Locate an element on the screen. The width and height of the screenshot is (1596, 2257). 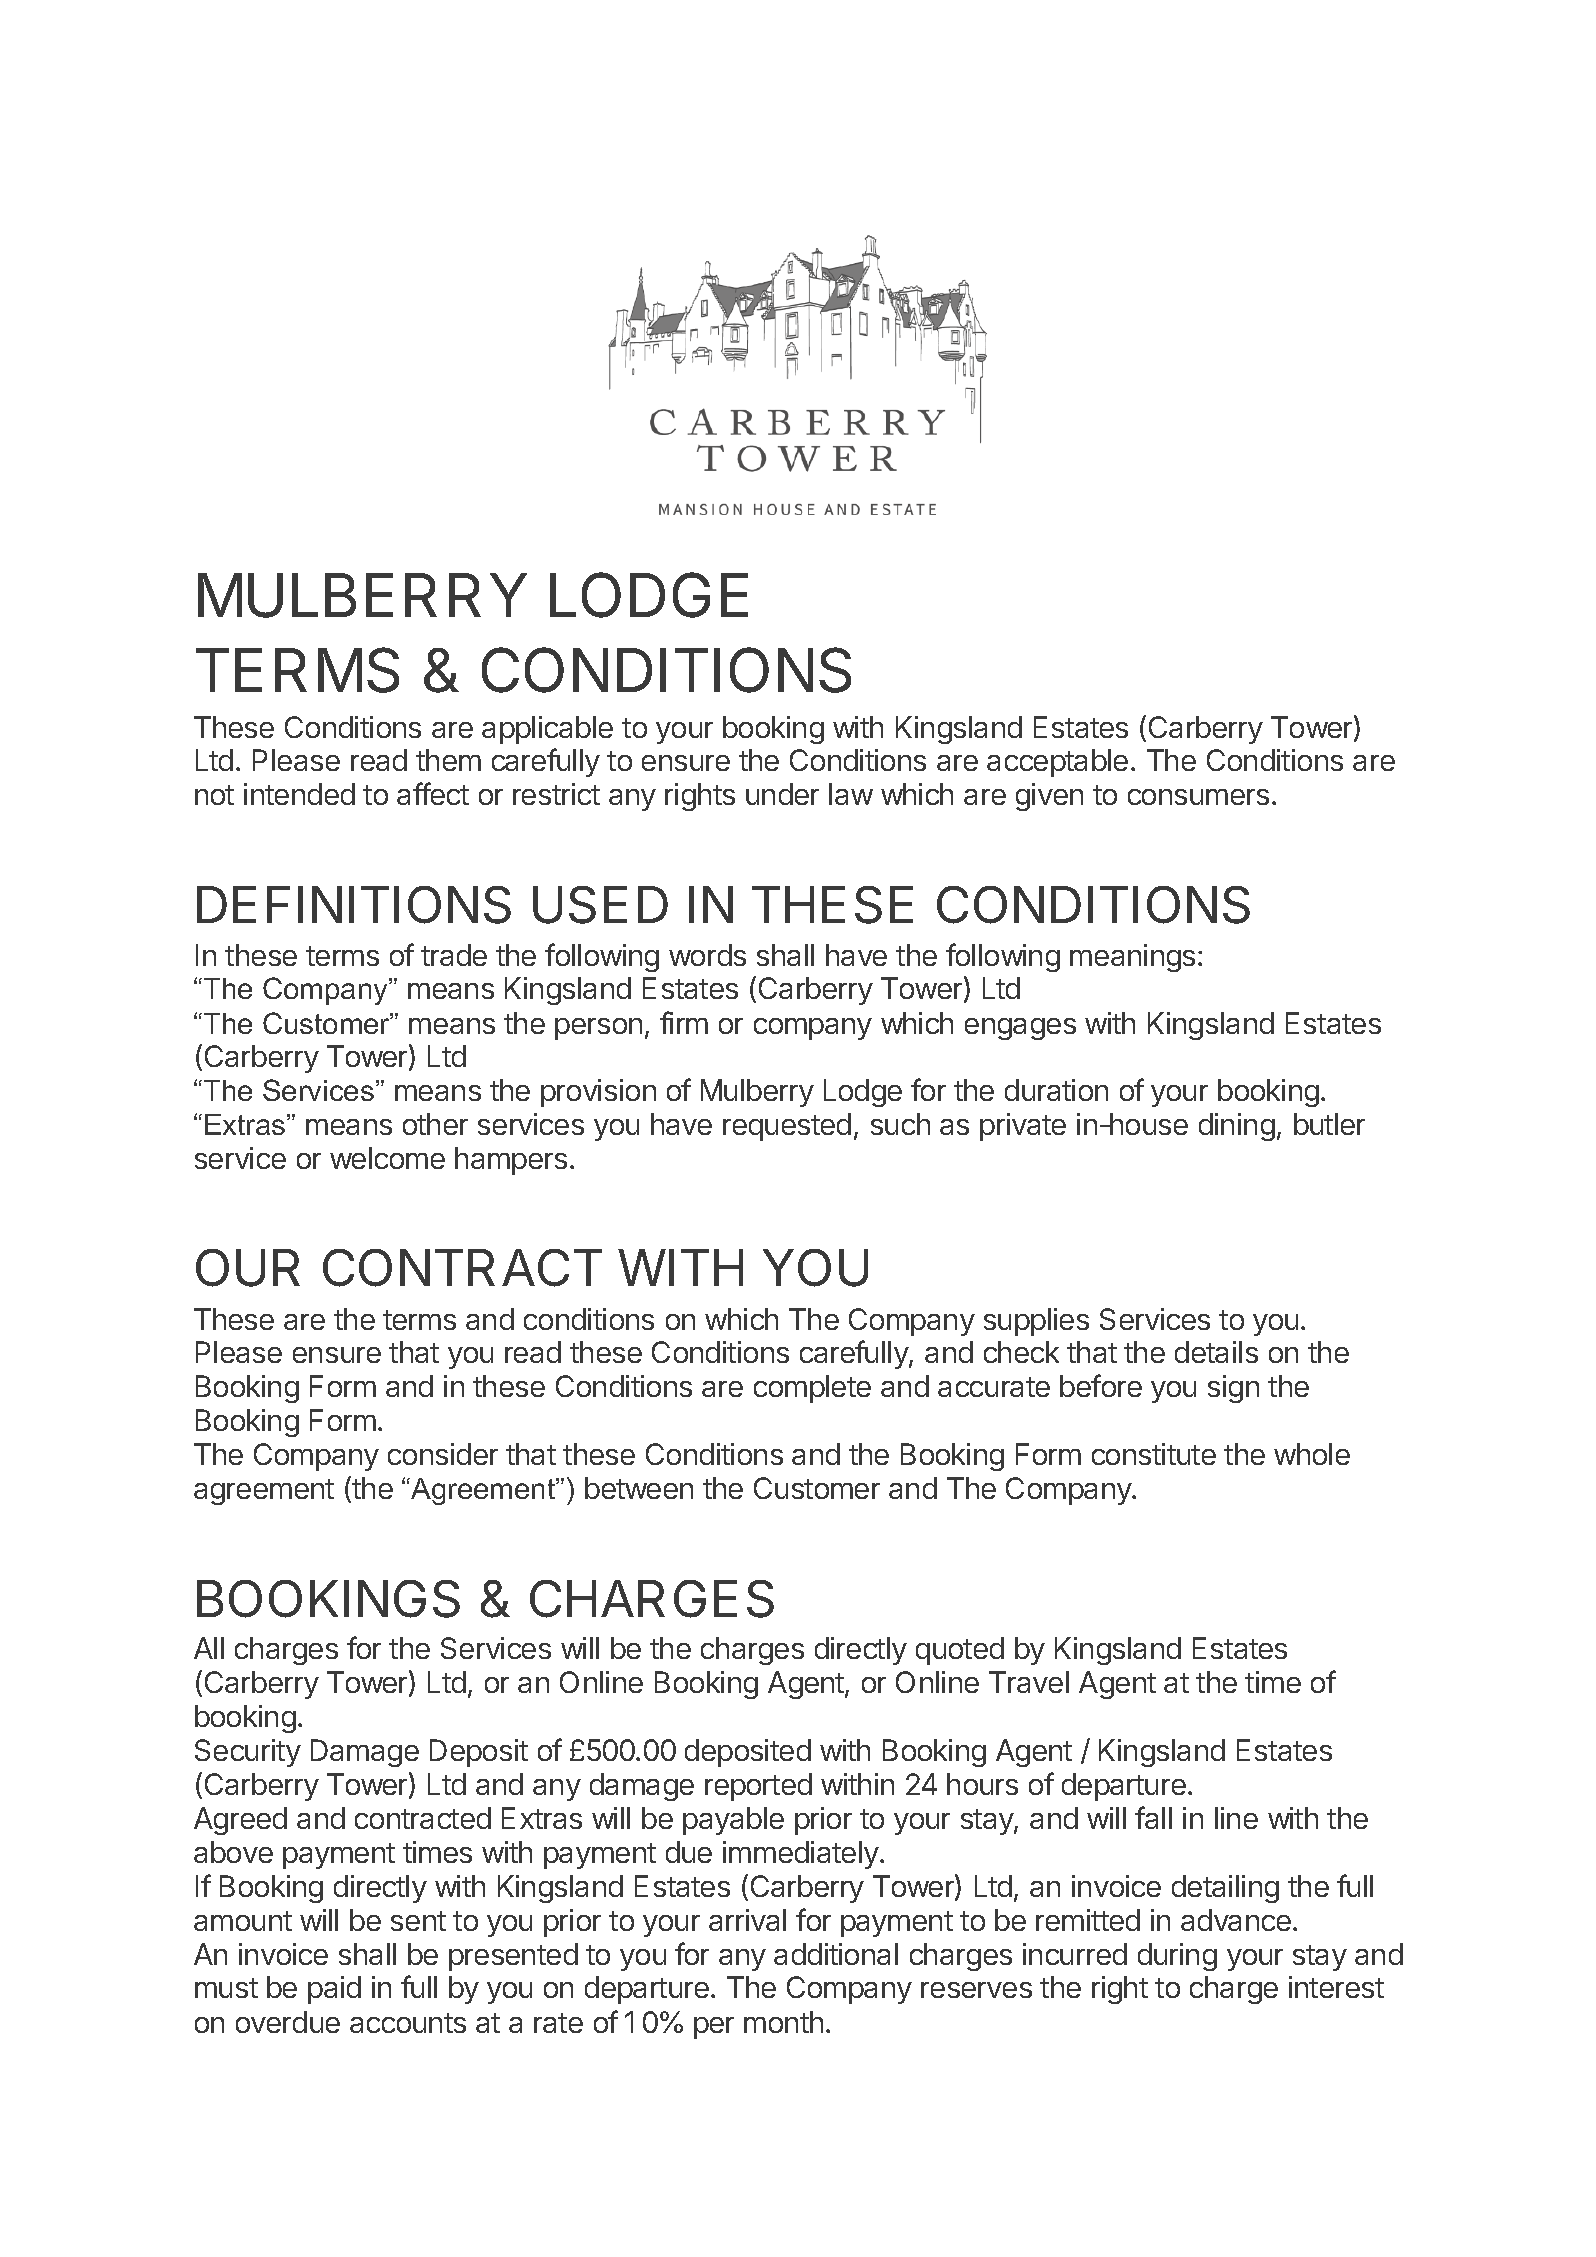
consumers is located at coordinates (1198, 797).
